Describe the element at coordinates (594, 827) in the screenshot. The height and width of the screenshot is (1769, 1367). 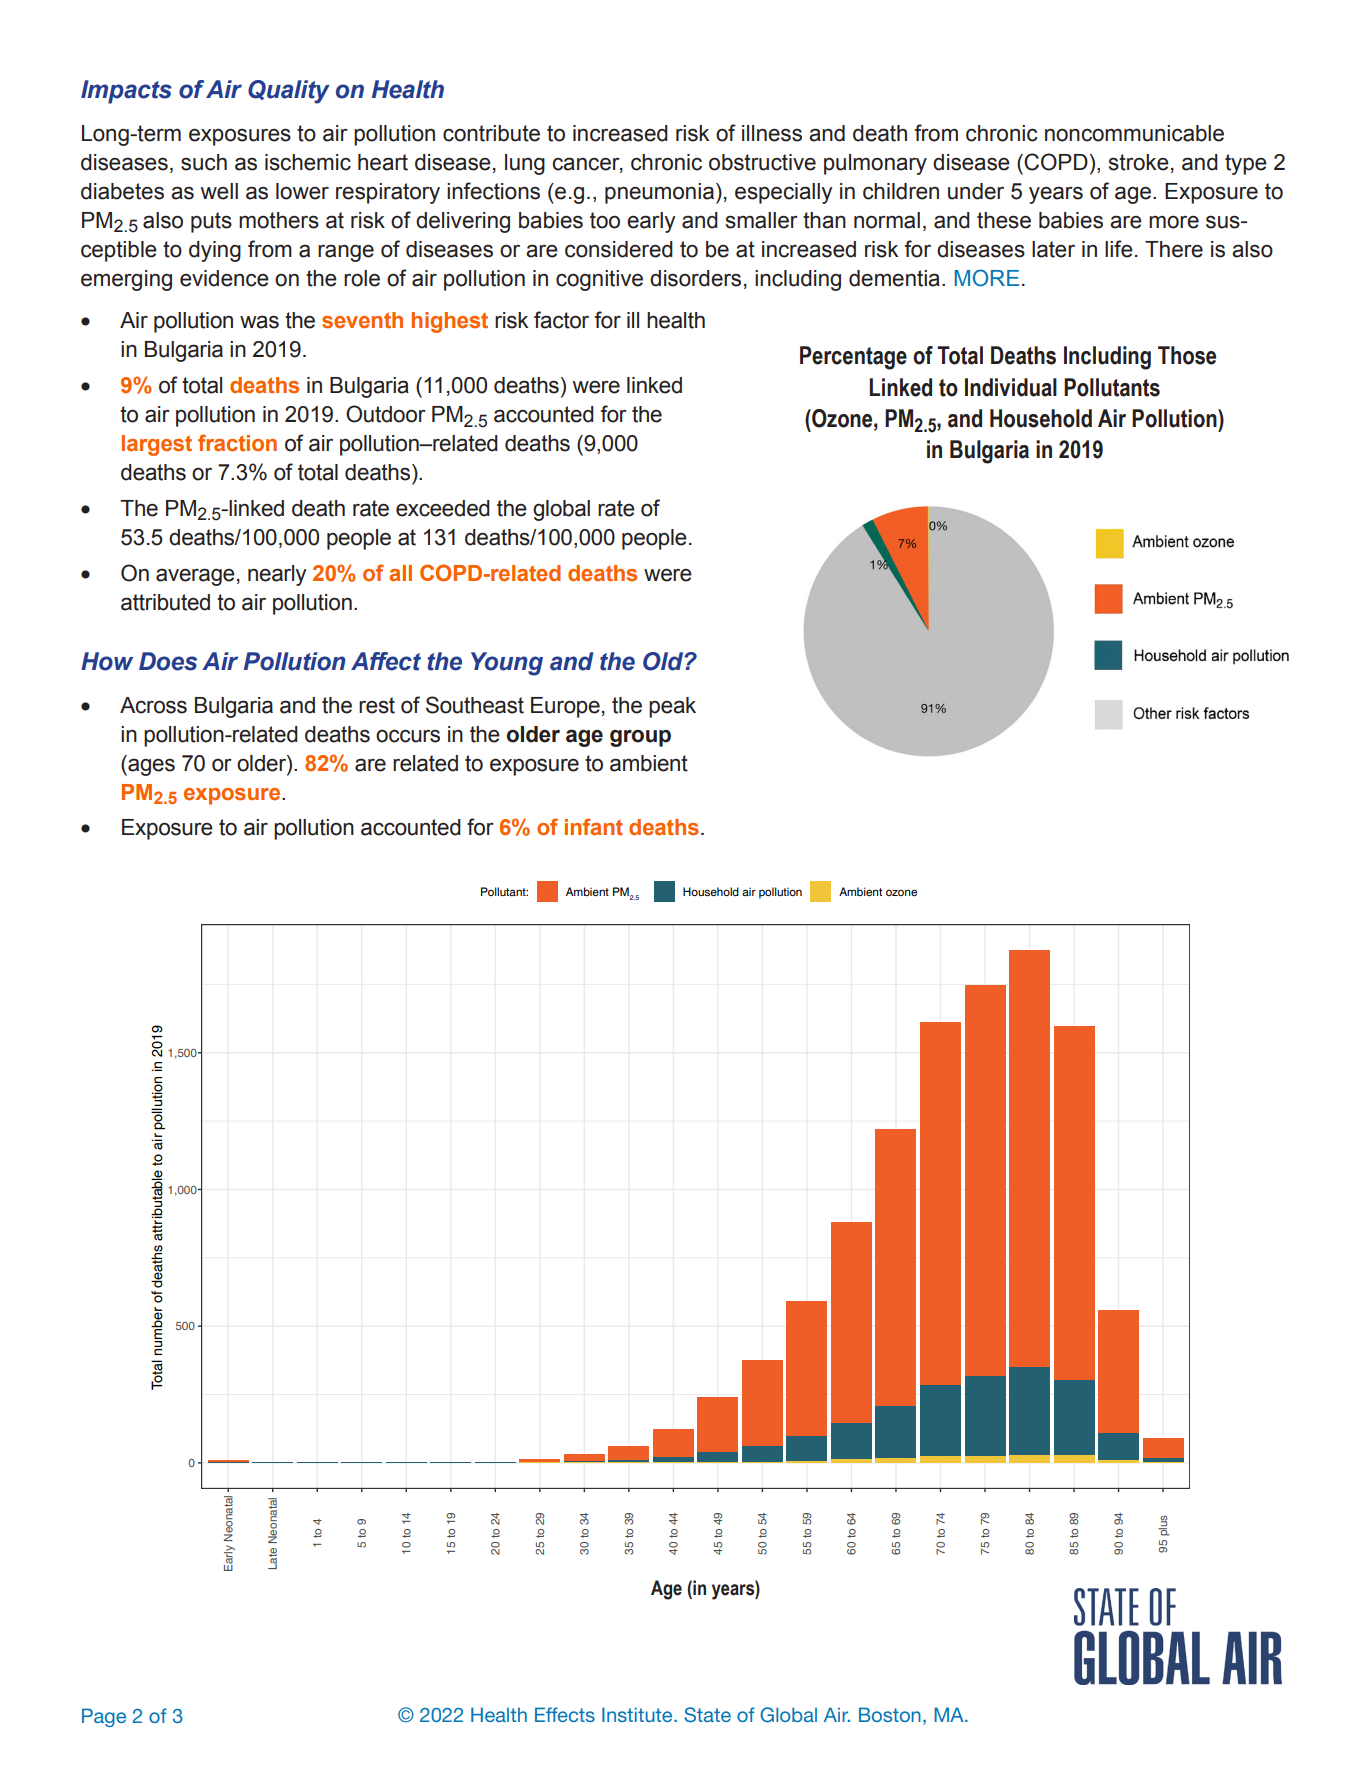
I see `infant` at that location.
